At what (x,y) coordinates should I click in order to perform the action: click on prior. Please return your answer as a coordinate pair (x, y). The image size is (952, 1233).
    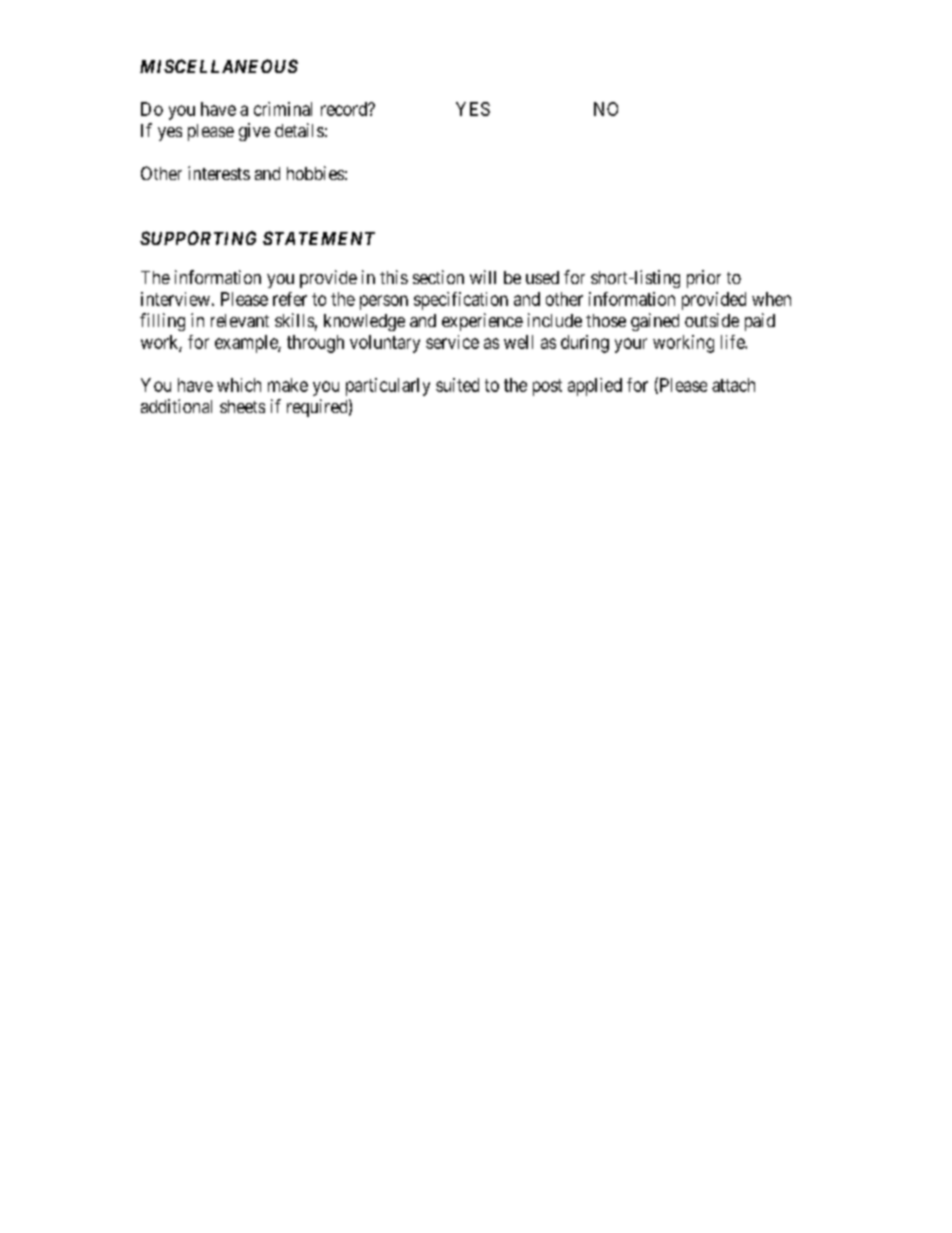
    Looking at the image, I should click on (704, 279).
